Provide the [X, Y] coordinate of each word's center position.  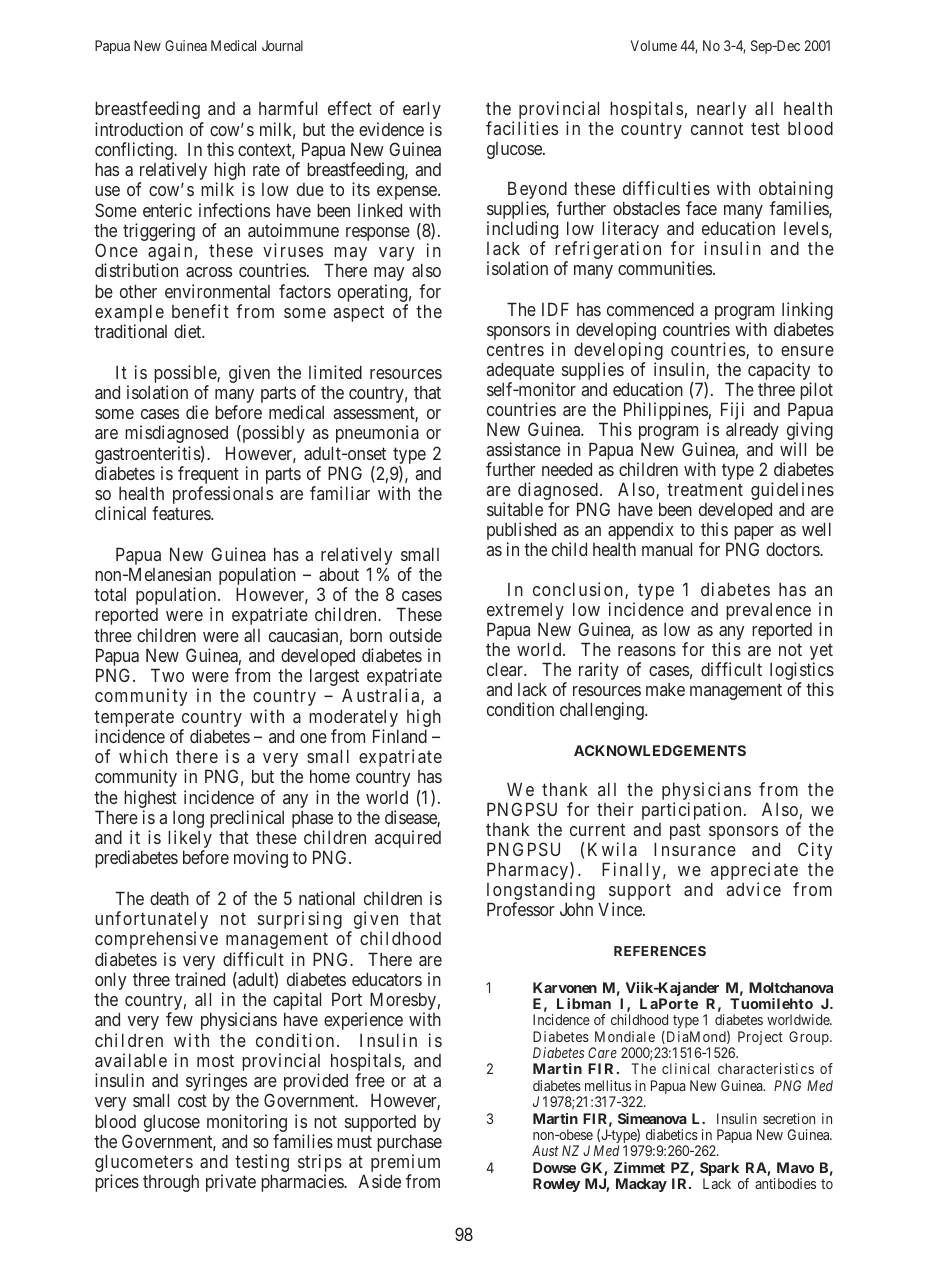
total [110, 594]
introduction [139, 129]
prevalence [768, 611]
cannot [717, 129]
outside [415, 635]
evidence [391, 129]
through [171, 1183]
